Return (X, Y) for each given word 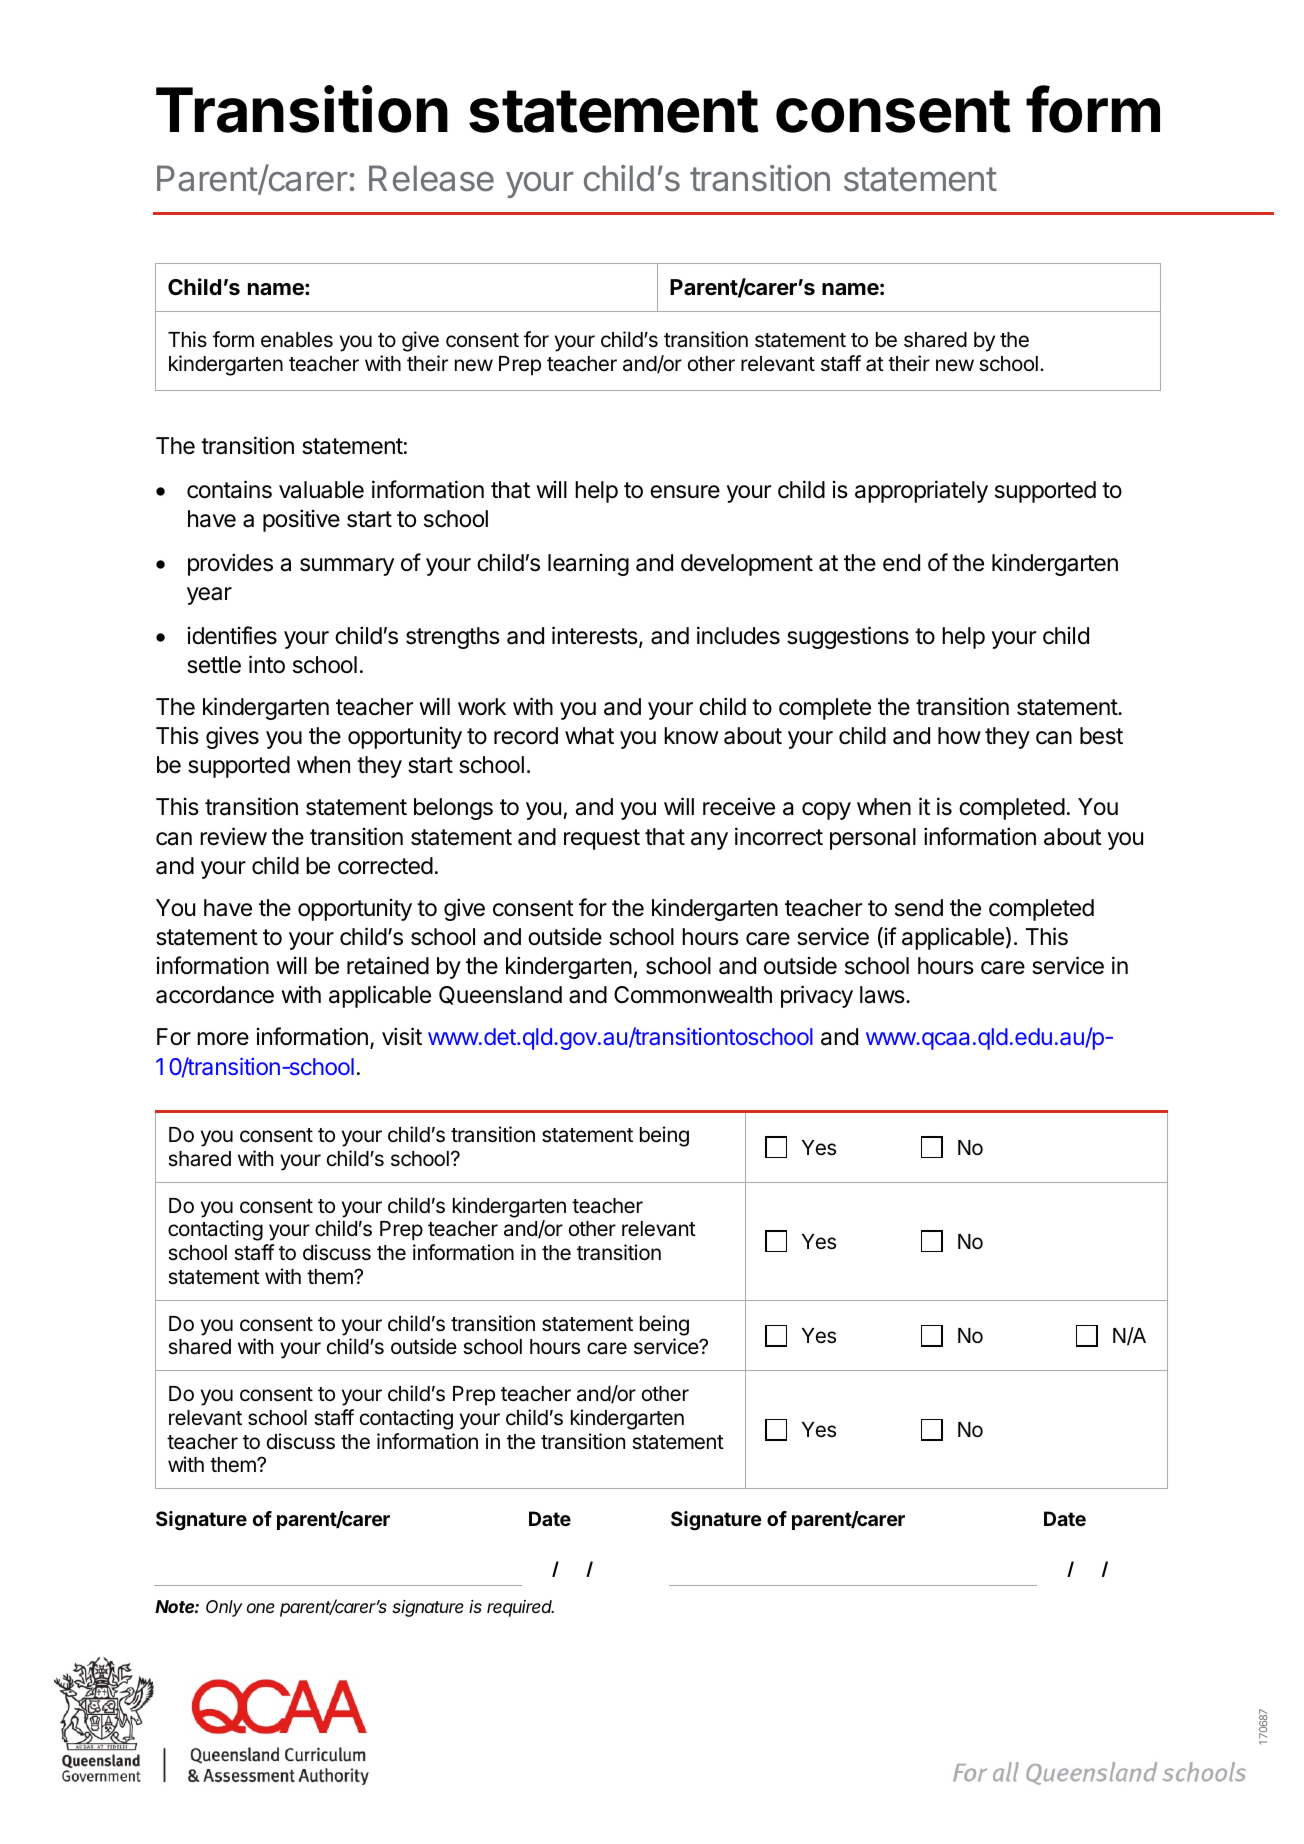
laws (882, 995)
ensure (685, 492)
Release (431, 178)
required (520, 1608)
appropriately (921, 491)
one (261, 1608)
